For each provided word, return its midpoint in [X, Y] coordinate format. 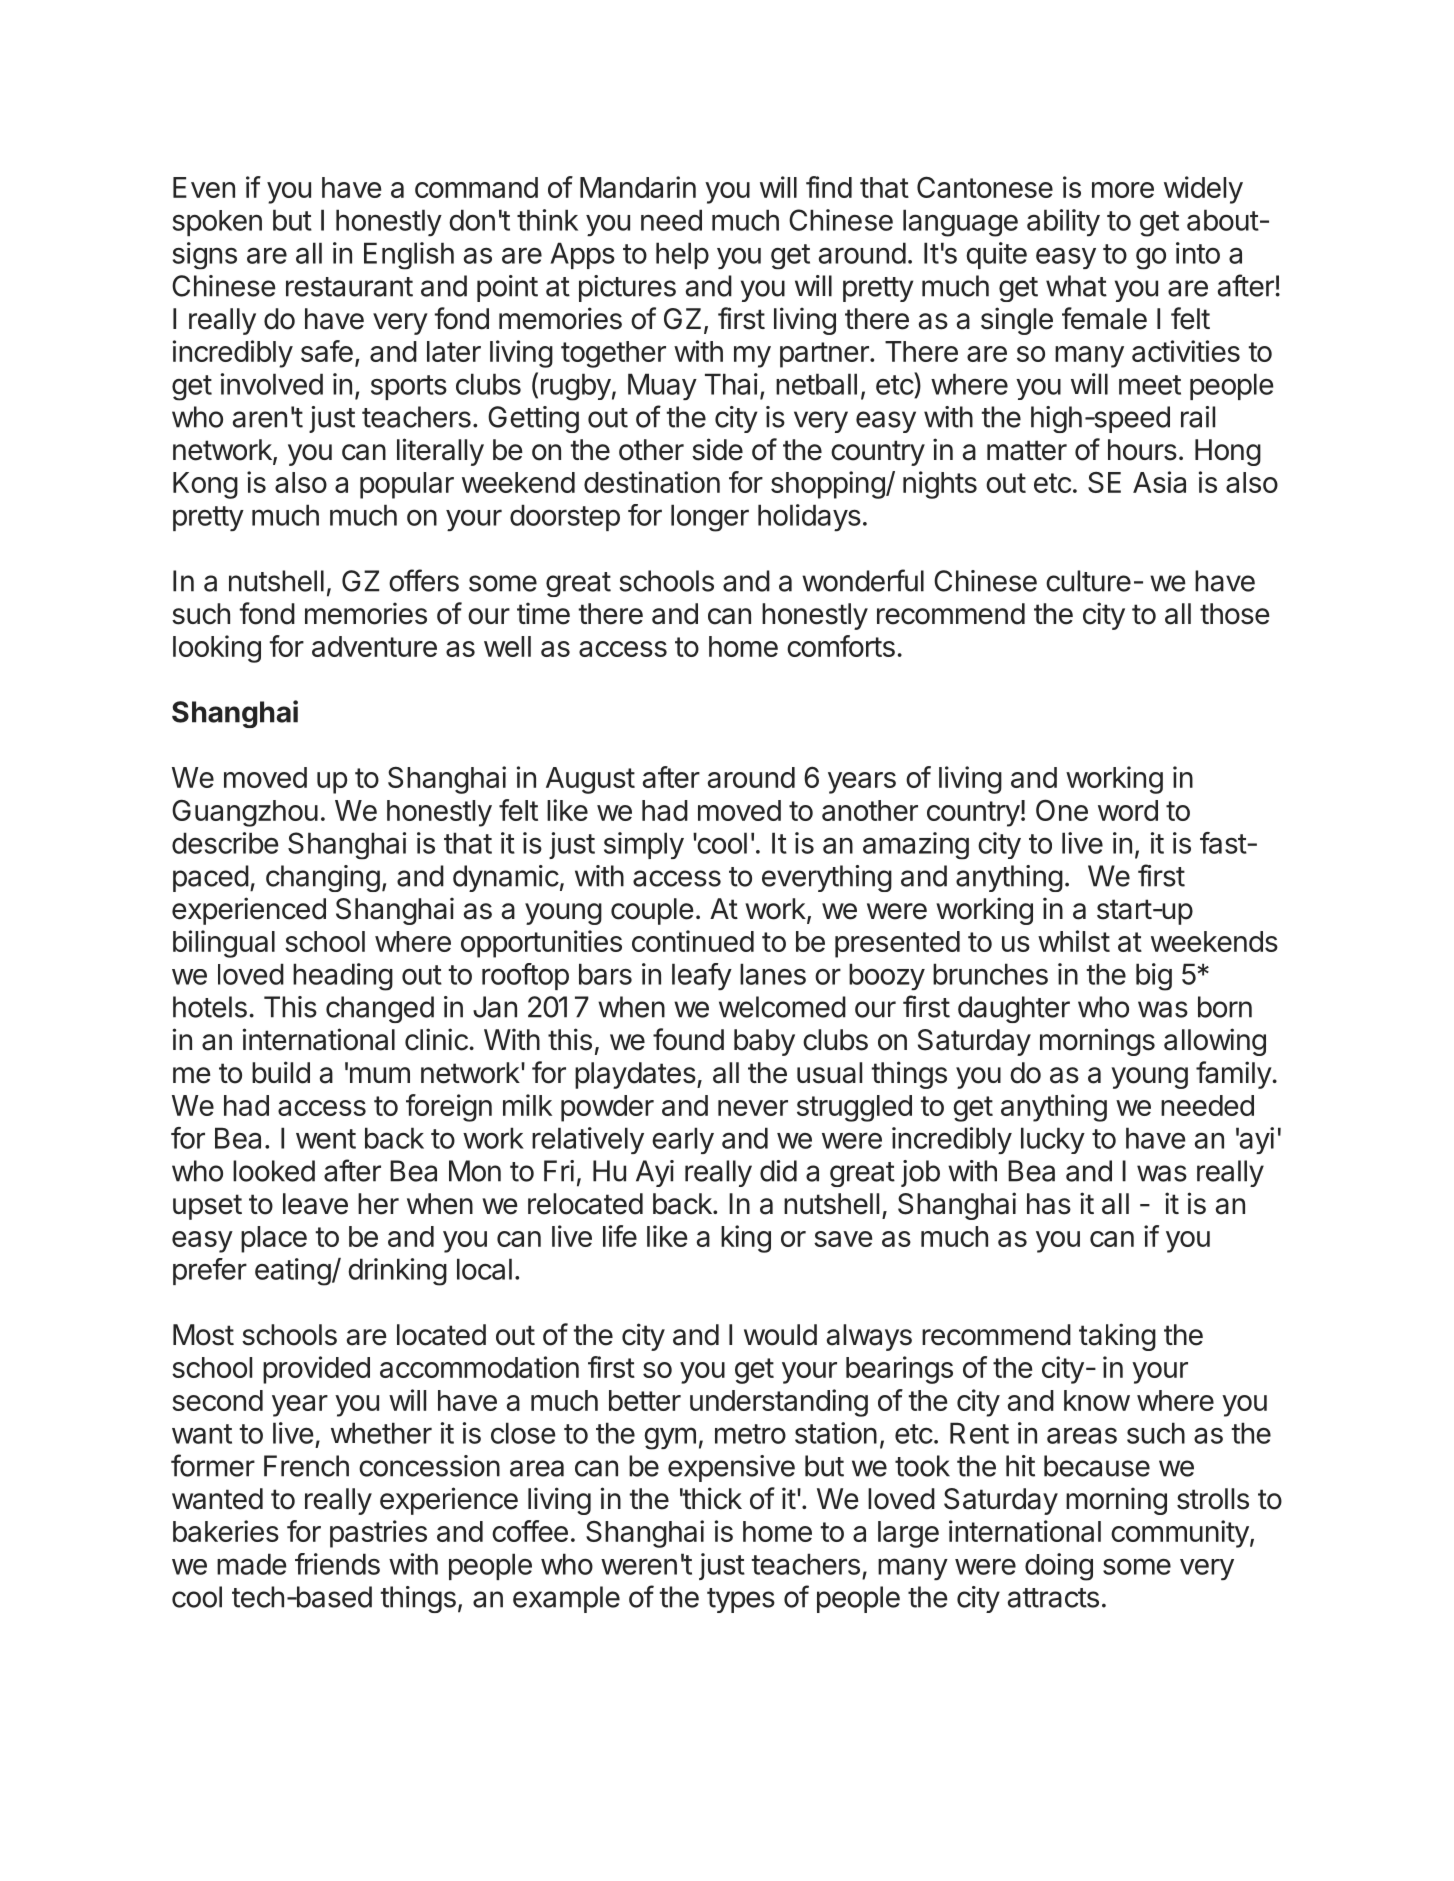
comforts [841, 646]
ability [1063, 223]
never [753, 1108]
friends [337, 1564]
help [682, 255]
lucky [1053, 1140]
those [1235, 614]
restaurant [349, 287]
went [326, 1139]
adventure [374, 646]
